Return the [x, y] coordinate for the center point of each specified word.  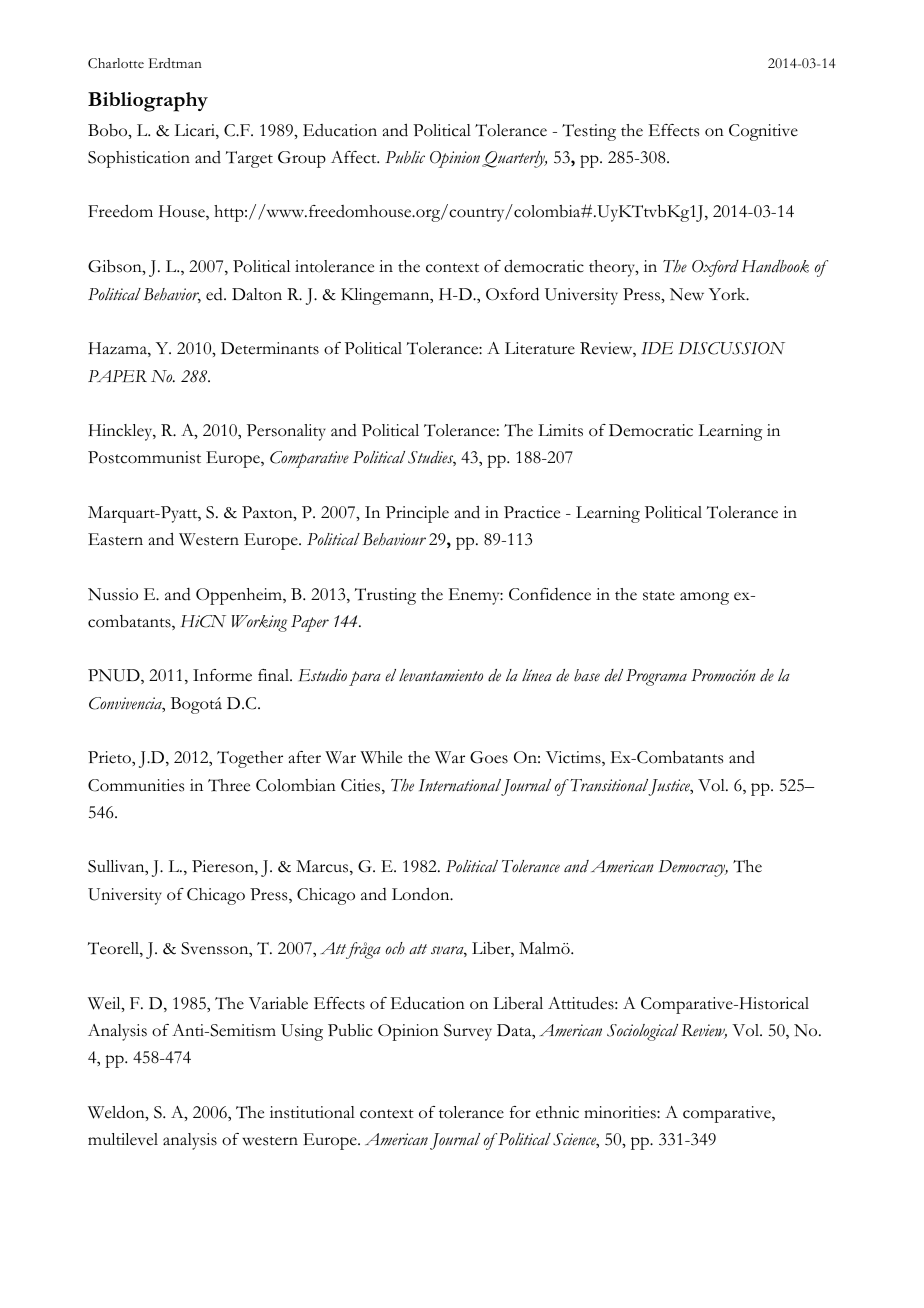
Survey [468, 1032]
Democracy [693, 868]
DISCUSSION [732, 348]
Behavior [172, 295]
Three [229, 785]
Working [259, 623]
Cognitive [763, 132]
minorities [621, 1112]
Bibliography [148, 102]
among [704, 598]
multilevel [123, 1139]
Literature [540, 348]
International [460, 785]
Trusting [385, 596]
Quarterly [514, 159]
